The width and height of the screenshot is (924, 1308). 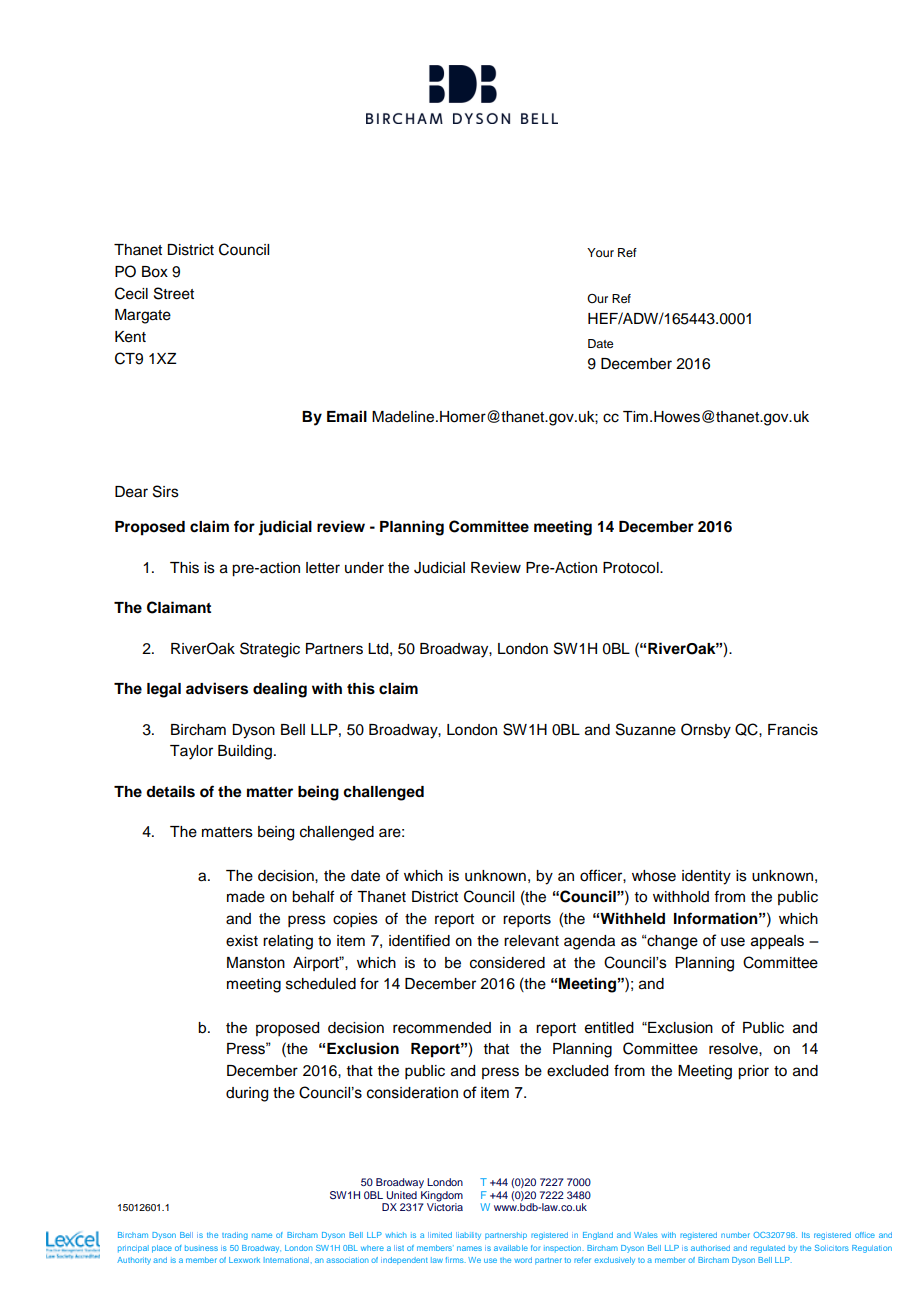 What do you see at coordinates (174, 293) in the screenshot?
I see `Street` at bounding box center [174, 293].
